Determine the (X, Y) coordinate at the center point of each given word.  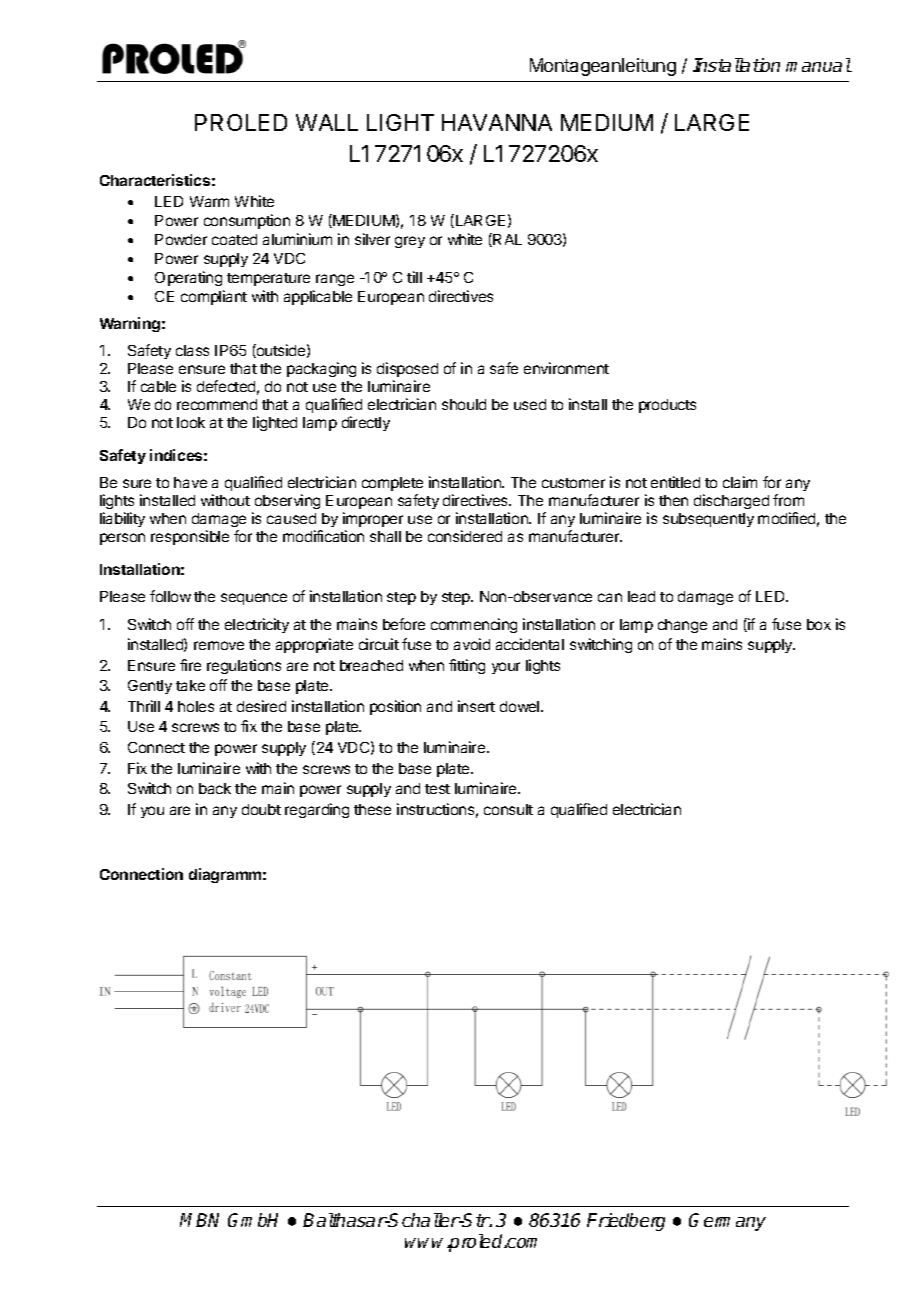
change (682, 626)
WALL (327, 122)
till (414, 277)
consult (508, 809)
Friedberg (626, 1222)
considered (465, 536)
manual (818, 65)
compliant (214, 297)
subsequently (708, 520)
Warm (209, 201)
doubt (261, 809)
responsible (190, 537)
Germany (727, 1222)
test (437, 789)
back (215, 788)
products (667, 406)
